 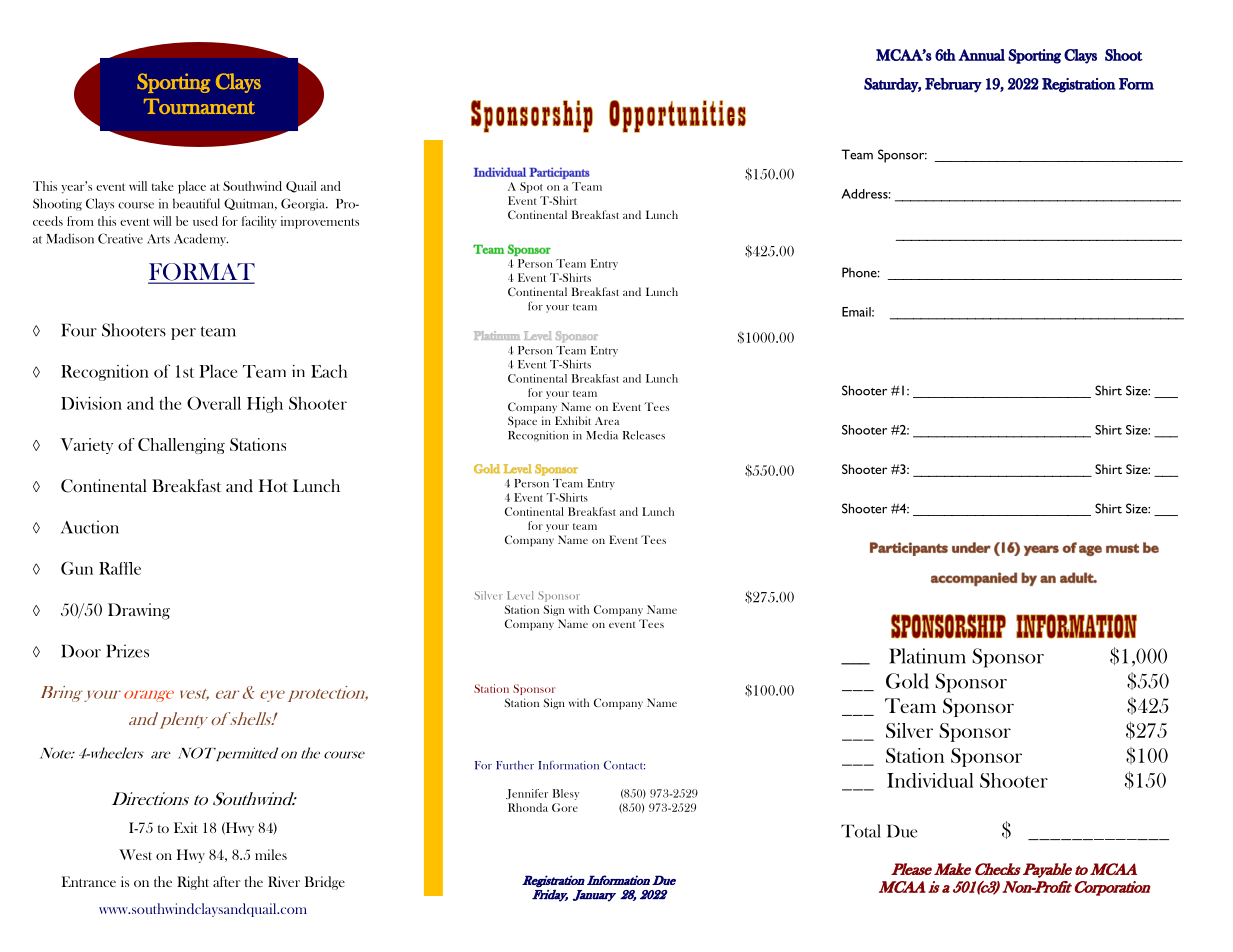 I want to click on take, so click(x=163, y=186).
